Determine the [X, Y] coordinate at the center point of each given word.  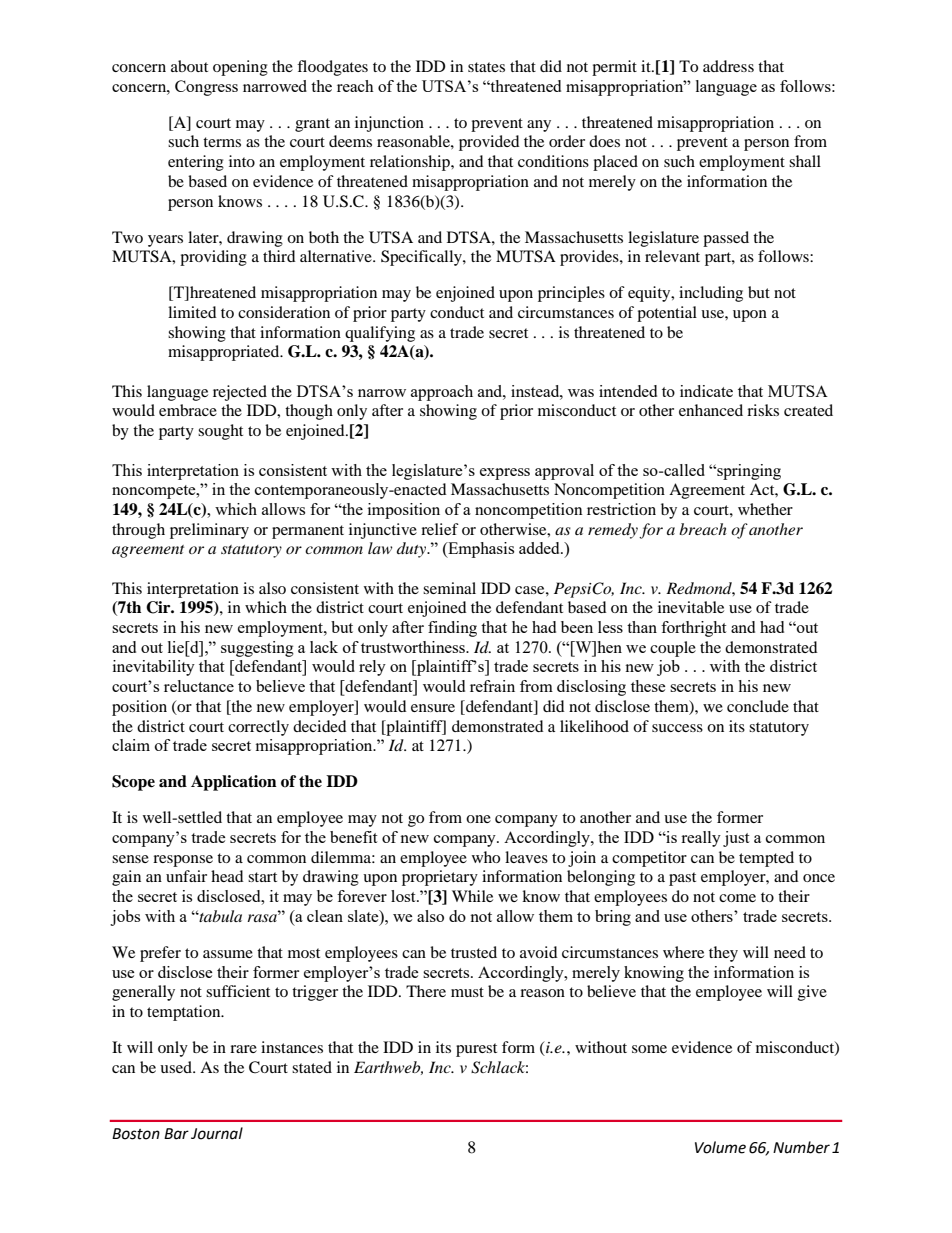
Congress [206, 88]
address [728, 66]
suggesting [257, 649]
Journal [217, 1133]
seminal [449, 588]
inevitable [691, 607]
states [486, 67]
